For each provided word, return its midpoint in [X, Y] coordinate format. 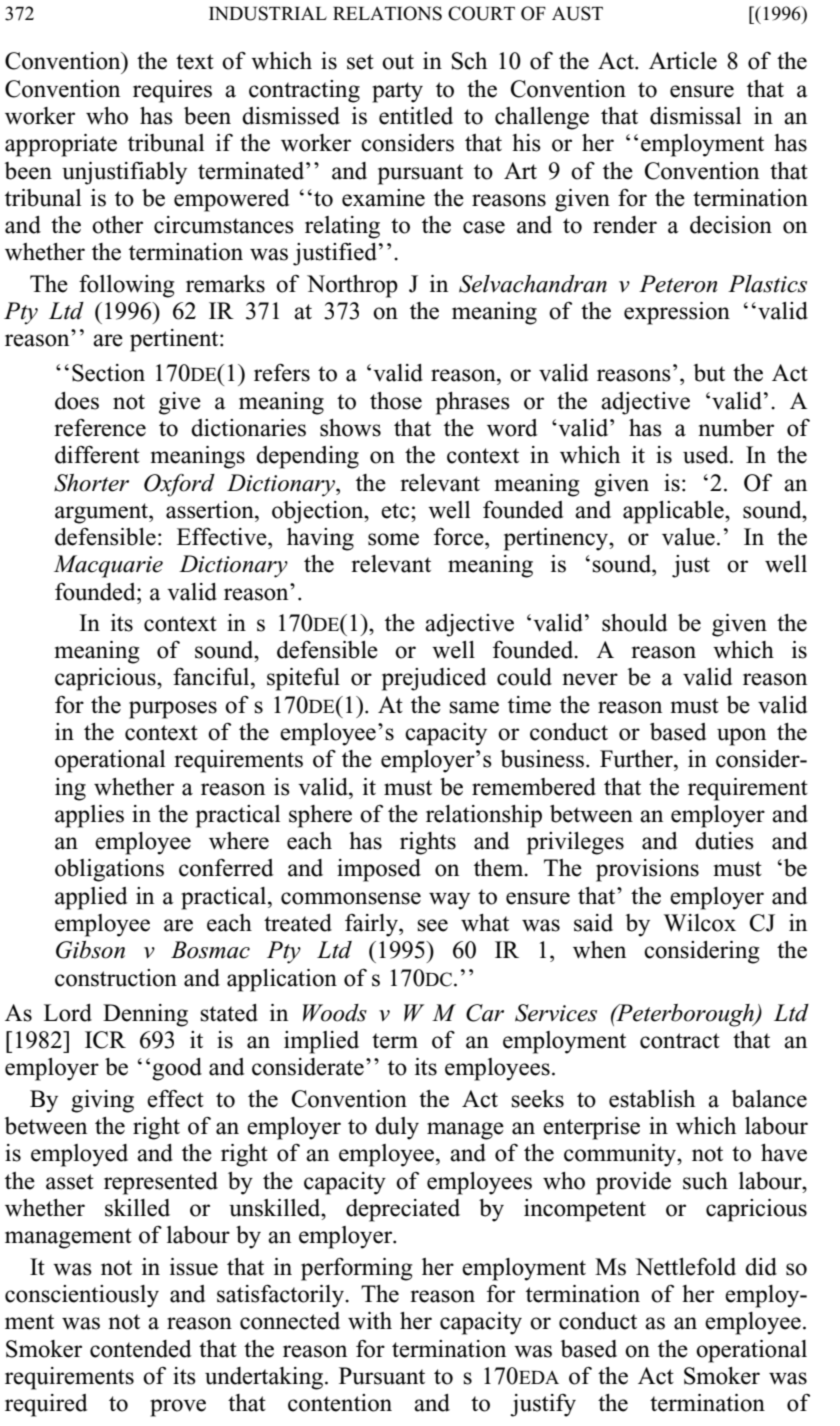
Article [683, 61]
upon [741, 737]
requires [172, 91]
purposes [173, 710]
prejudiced [434, 679]
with [370, 1320]
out [398, 62]
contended [140, 1349]
